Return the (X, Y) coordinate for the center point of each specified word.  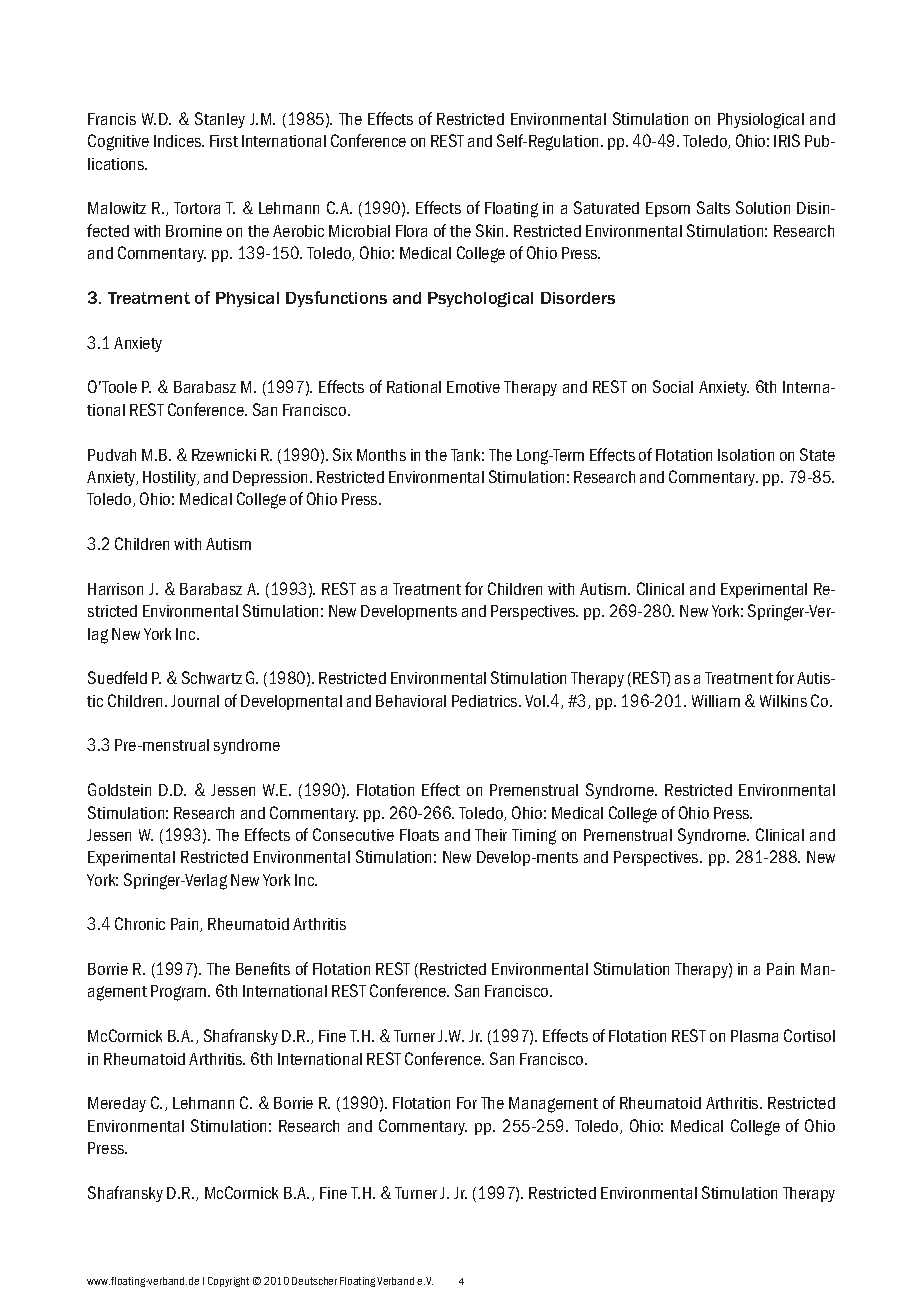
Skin (491, 230)
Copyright (228, 1282)
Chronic (140, 923)
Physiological (761, 121)
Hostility (171, 478)
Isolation (746, 455)
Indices (179, 141)
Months (381, 455)
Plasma (754, 1036)
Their (491, 835)
